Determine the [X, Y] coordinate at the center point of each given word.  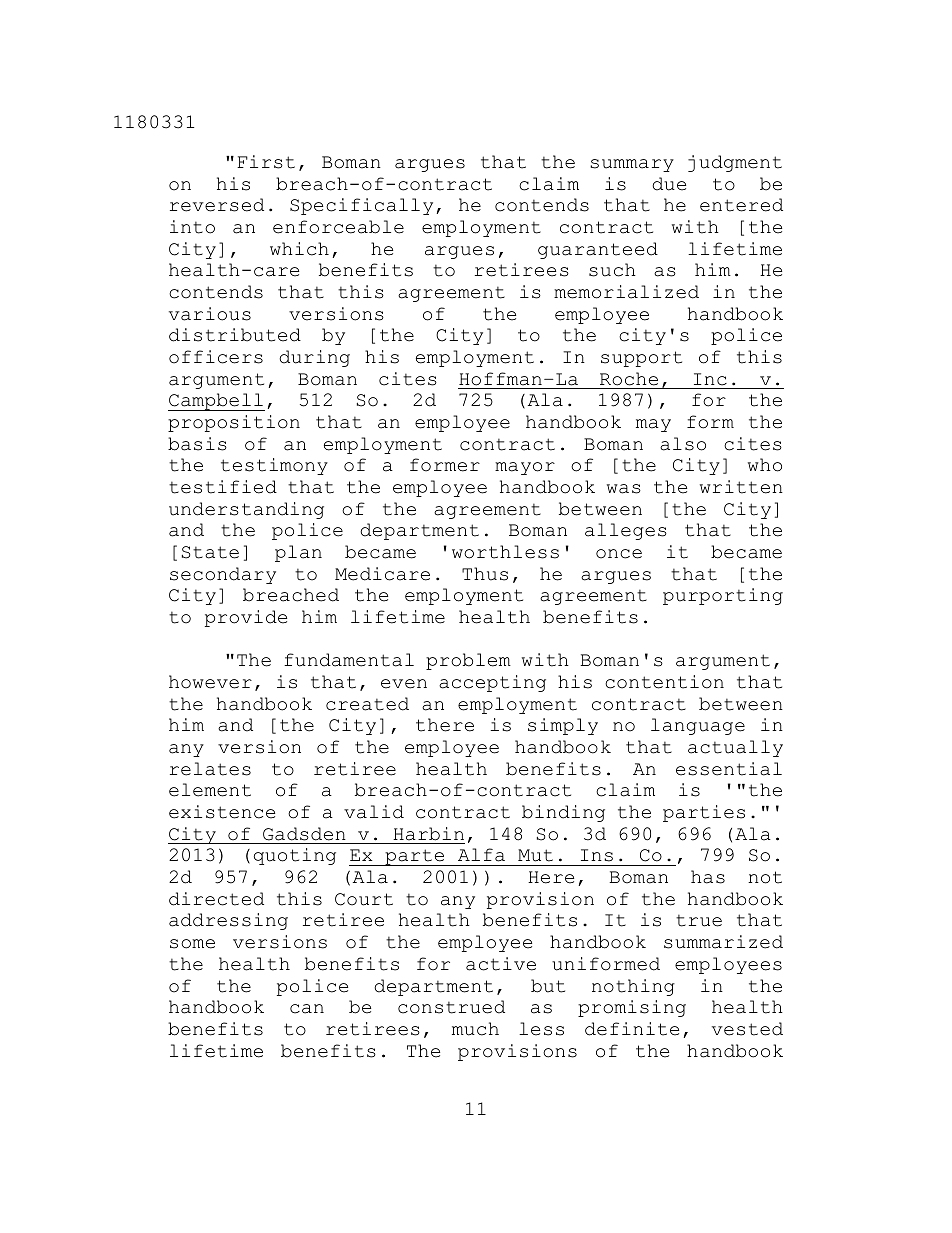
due [669, 184]
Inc [710, 379]
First [266, 162]
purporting [723, 596]
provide [246, 618]
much [475, 1029]
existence [222, 812]
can [307, 1009]
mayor [525, 468]
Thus [485, 574]
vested [747, 1029]
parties [704, 813]
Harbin [428, 834]
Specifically [361, 206]
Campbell [216, 402]
